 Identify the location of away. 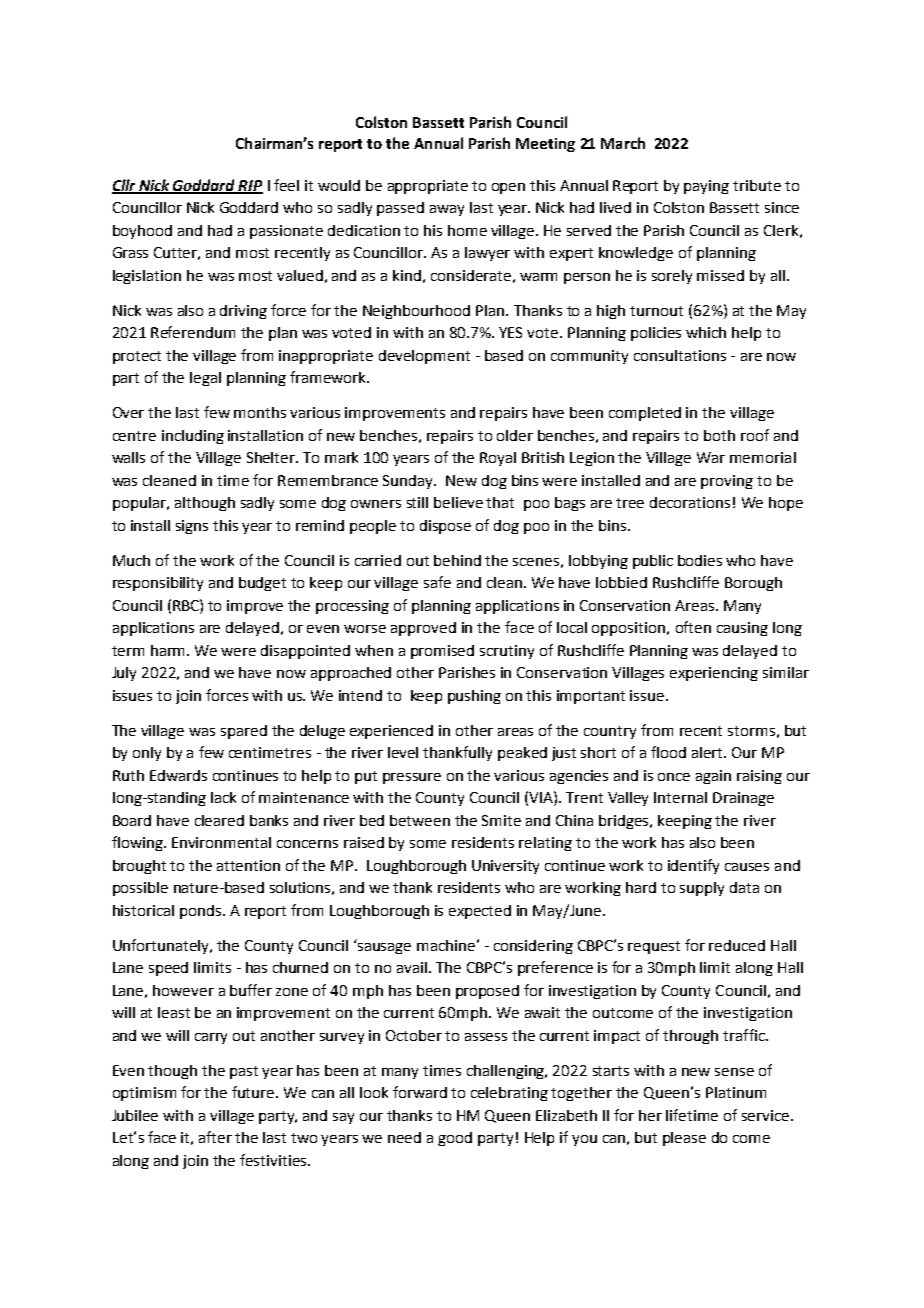
(447, 210).
